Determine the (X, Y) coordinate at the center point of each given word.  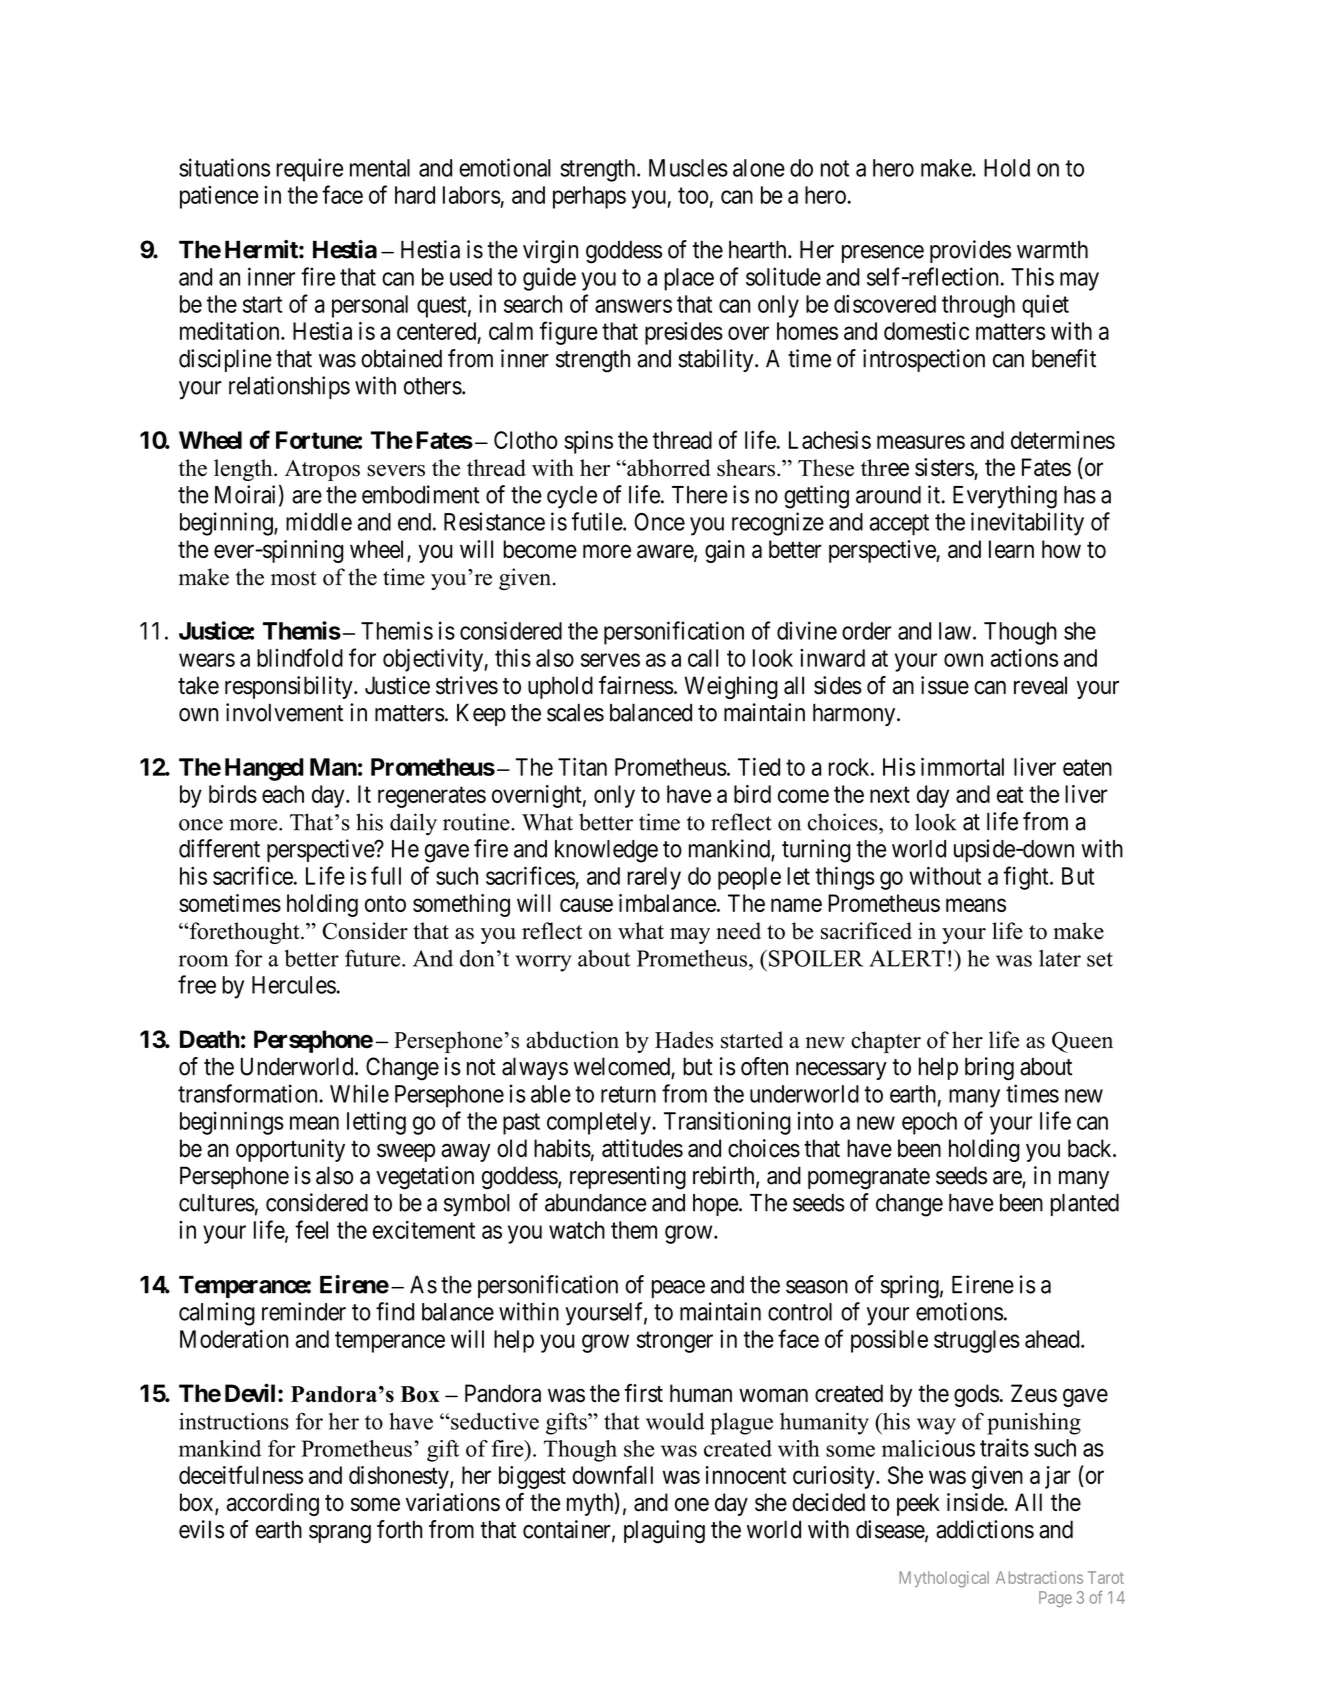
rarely (654, 878)
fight (1027, 878)
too (693, 195)
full (386, 875)
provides (970, 251)
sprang (340, 1534)
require (309, 170)
